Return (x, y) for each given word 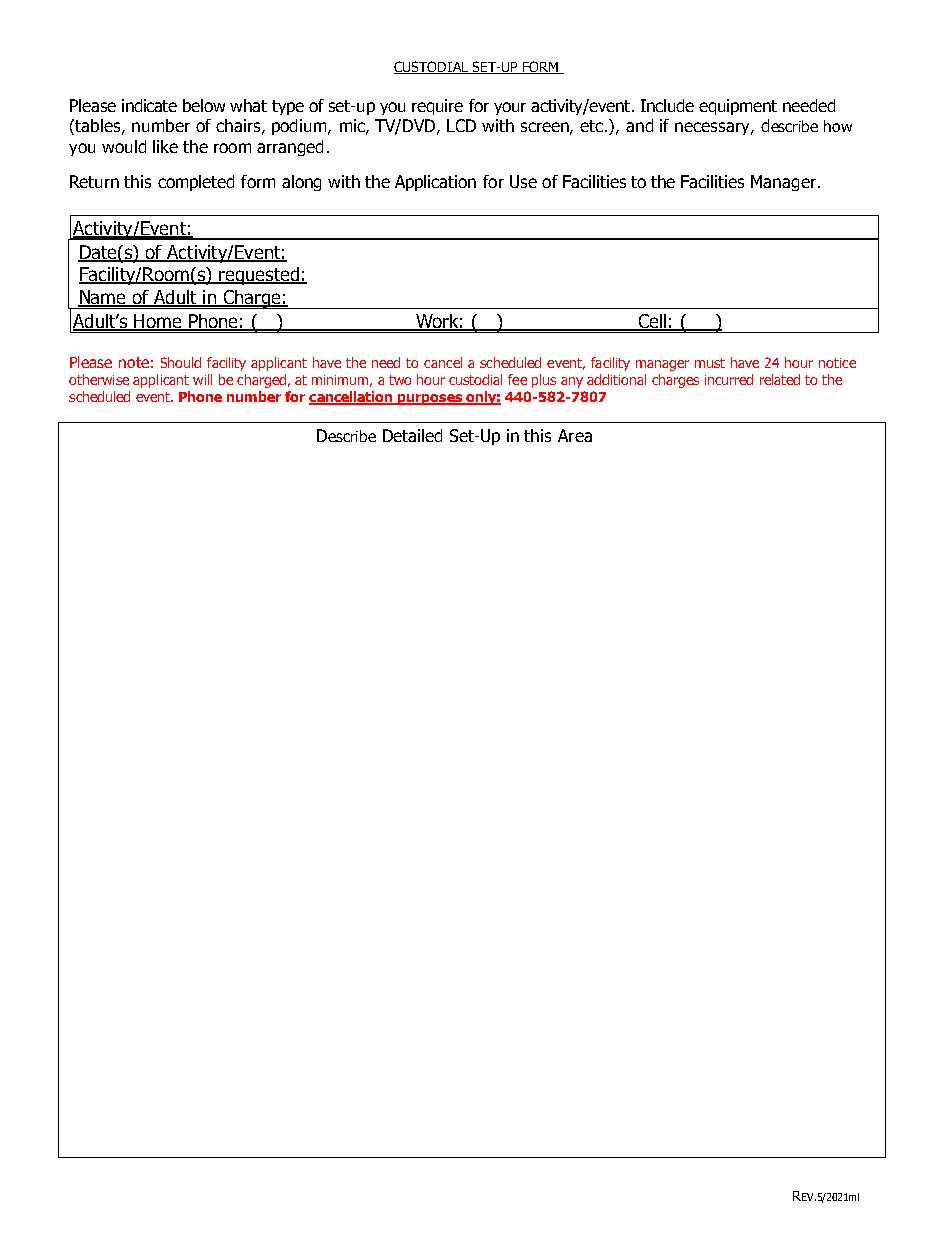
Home (158, 322)
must (710, 363)
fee (517, 379)
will (202, 379)
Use (523, 181)
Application (435, 183)
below (204, 105)
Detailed (412, 435)
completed (196, 183)
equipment (738, 107)
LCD (461, 125)
